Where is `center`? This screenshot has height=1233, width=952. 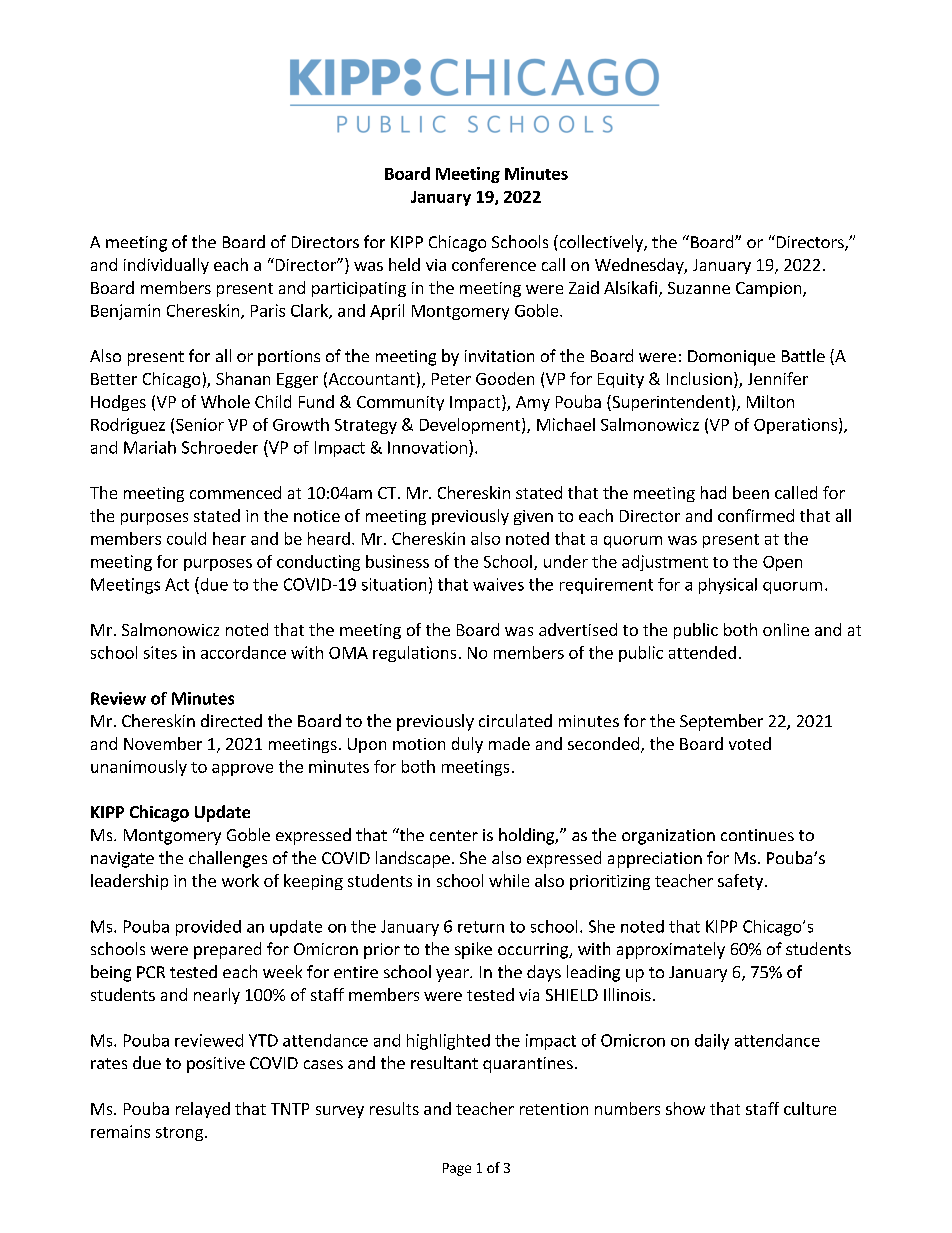 center is located at coordinates (454, 835).
